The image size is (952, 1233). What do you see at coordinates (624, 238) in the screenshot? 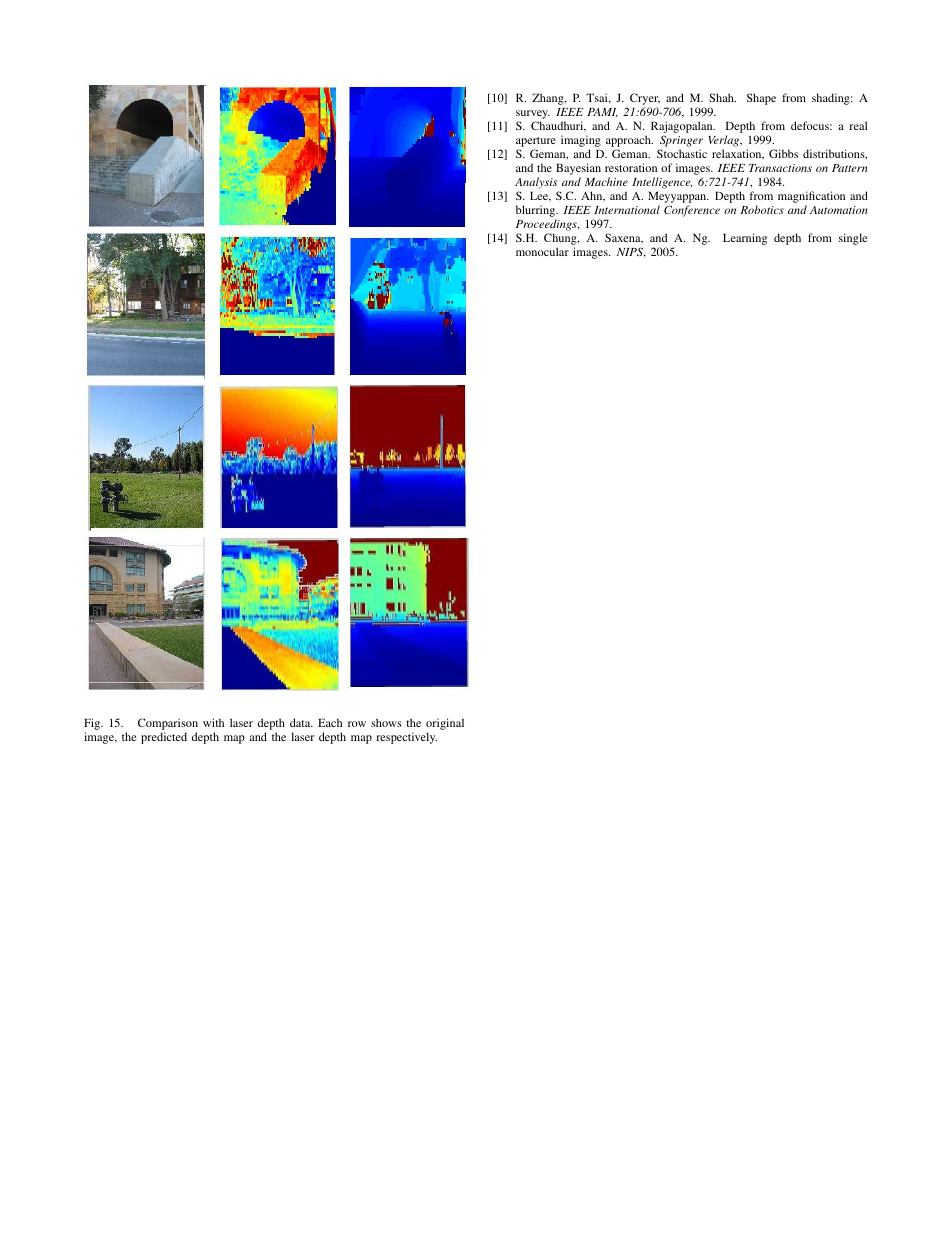
I see `Saxena` at bounding box center [624, 238].
